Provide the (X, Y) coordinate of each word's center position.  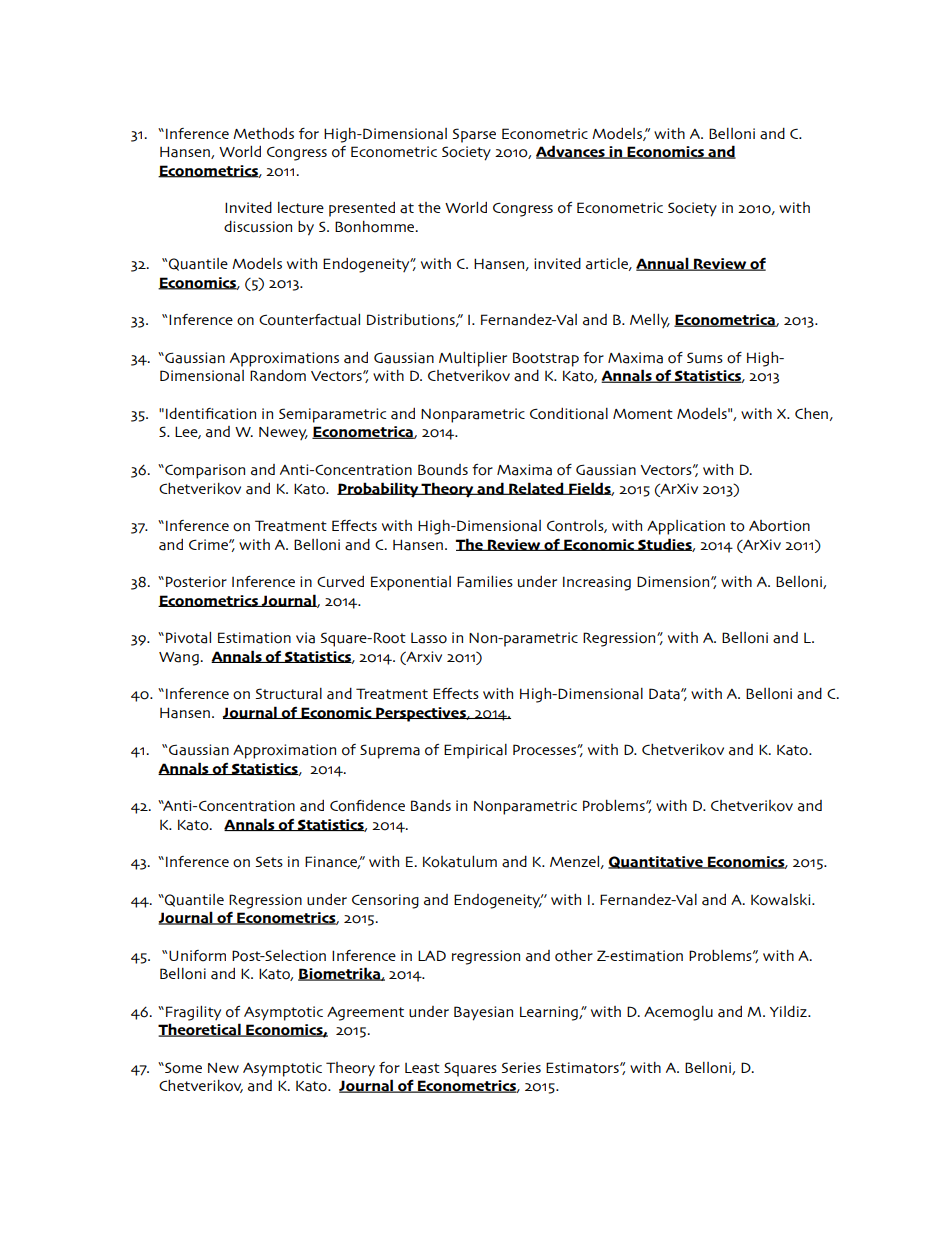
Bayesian (483, 1013)
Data (665, 694)
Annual (663, 264)
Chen (812, 414)
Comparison (204, 471)
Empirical (475, 751)
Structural (289, 694)
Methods (263, 134)
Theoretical (200, 1030)
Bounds (443, 470)
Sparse (474, 135)
